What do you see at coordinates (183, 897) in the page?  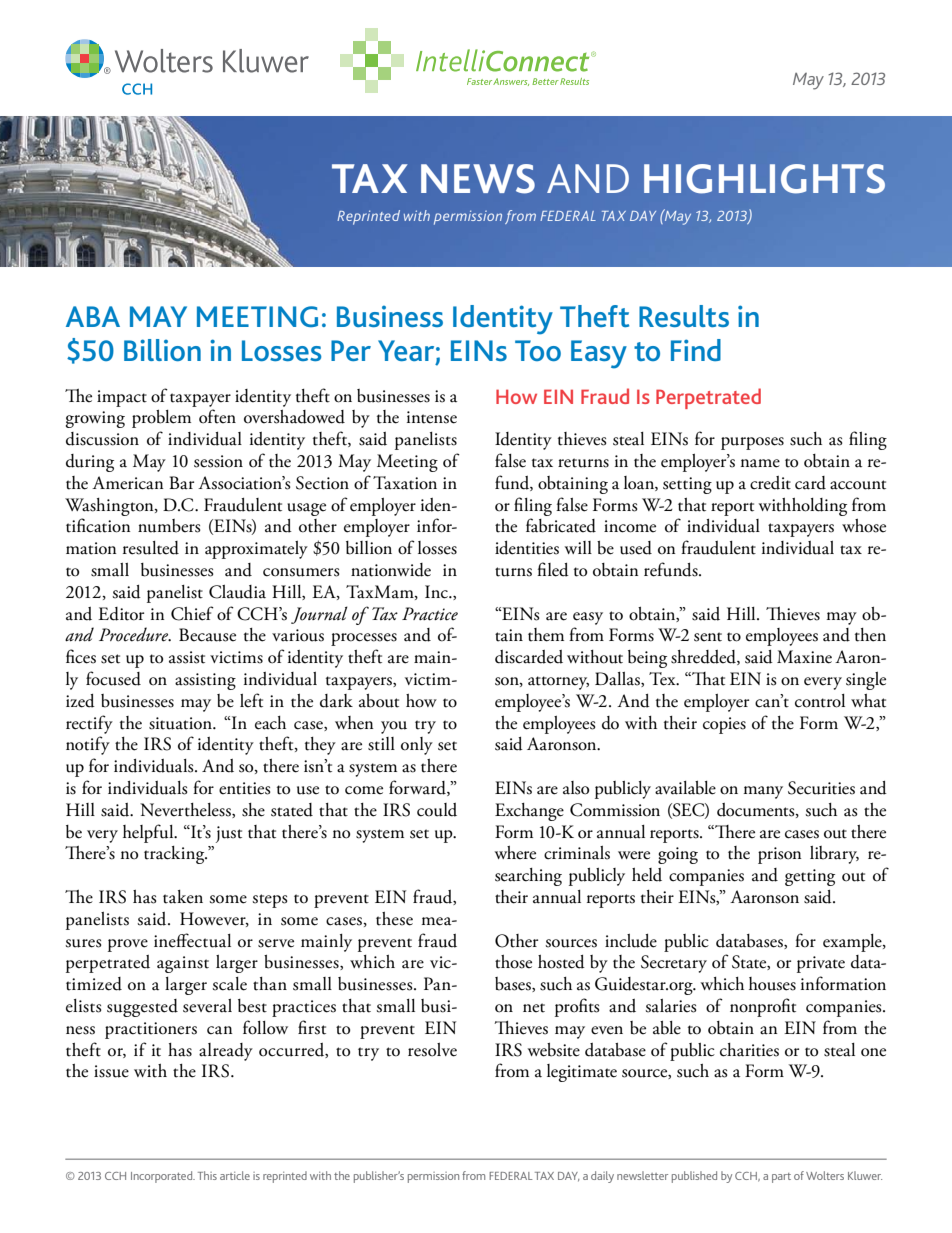 I see `taken` at bounding box center [183, 897].
